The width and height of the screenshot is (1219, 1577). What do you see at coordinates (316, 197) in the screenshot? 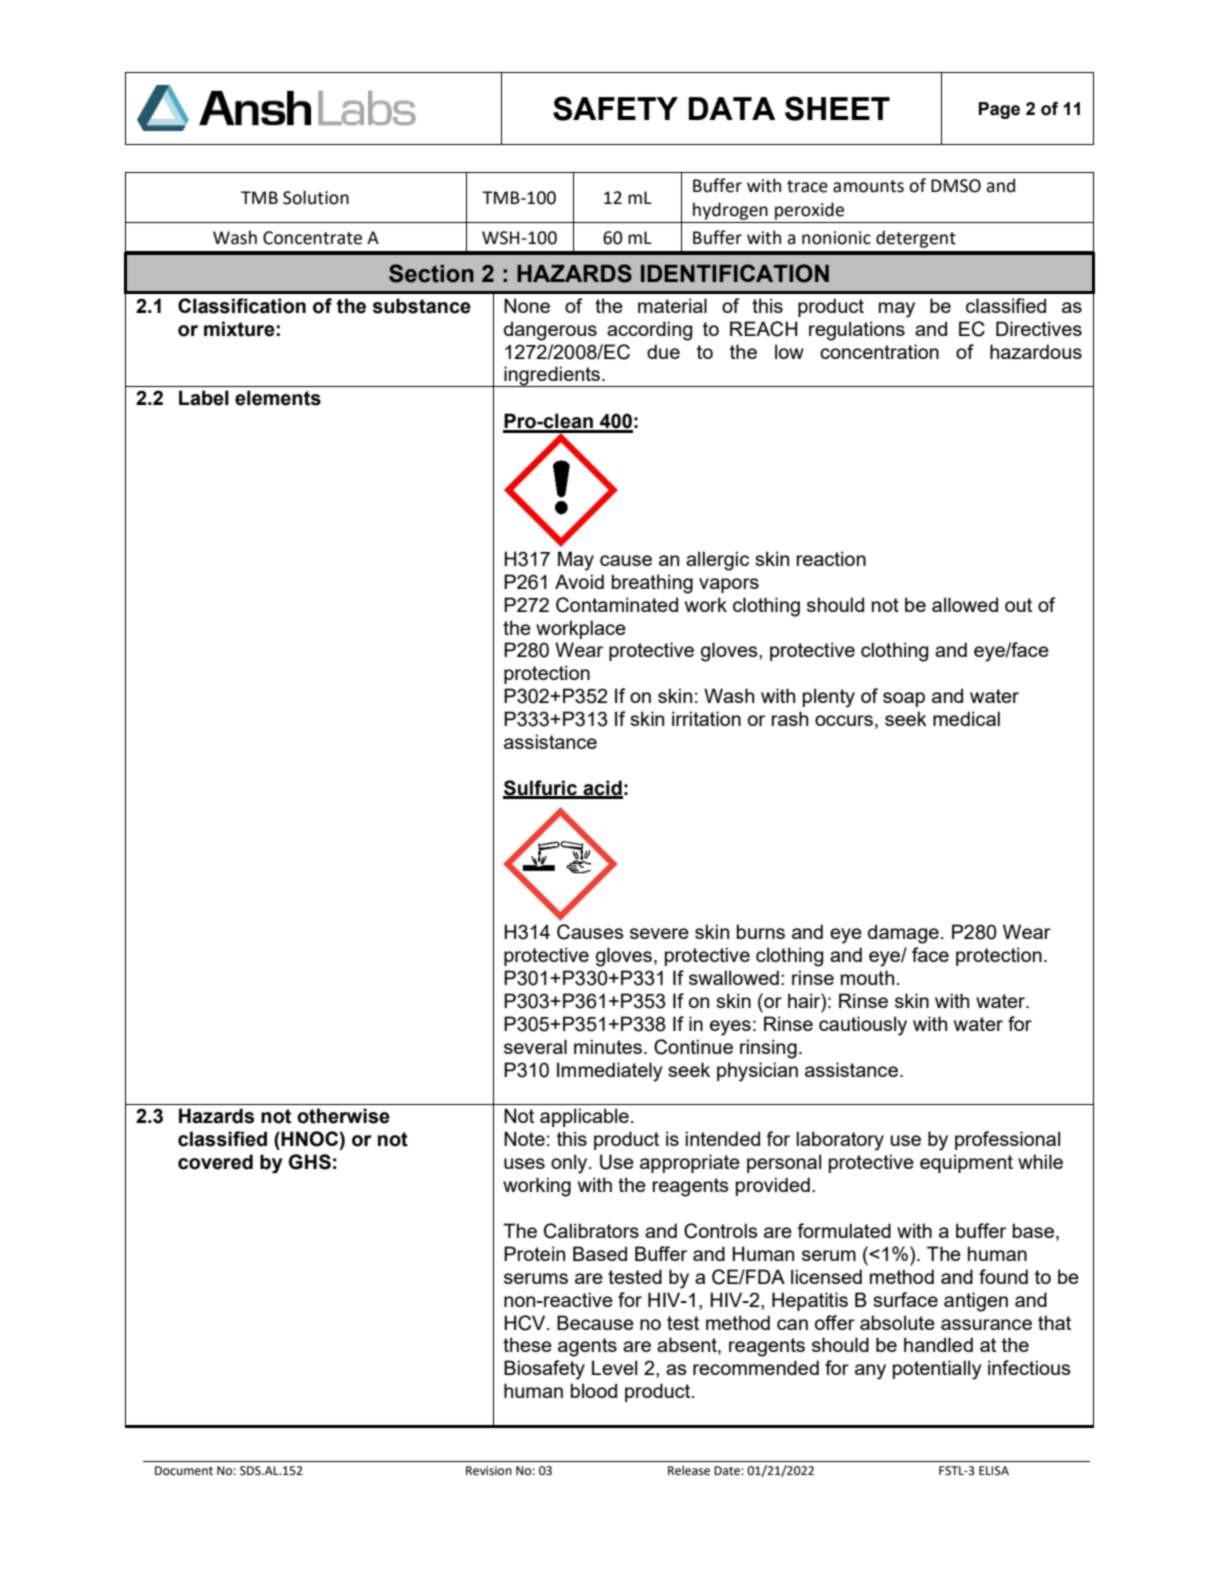
I see `Solution` at bounding box center [316, 197].
